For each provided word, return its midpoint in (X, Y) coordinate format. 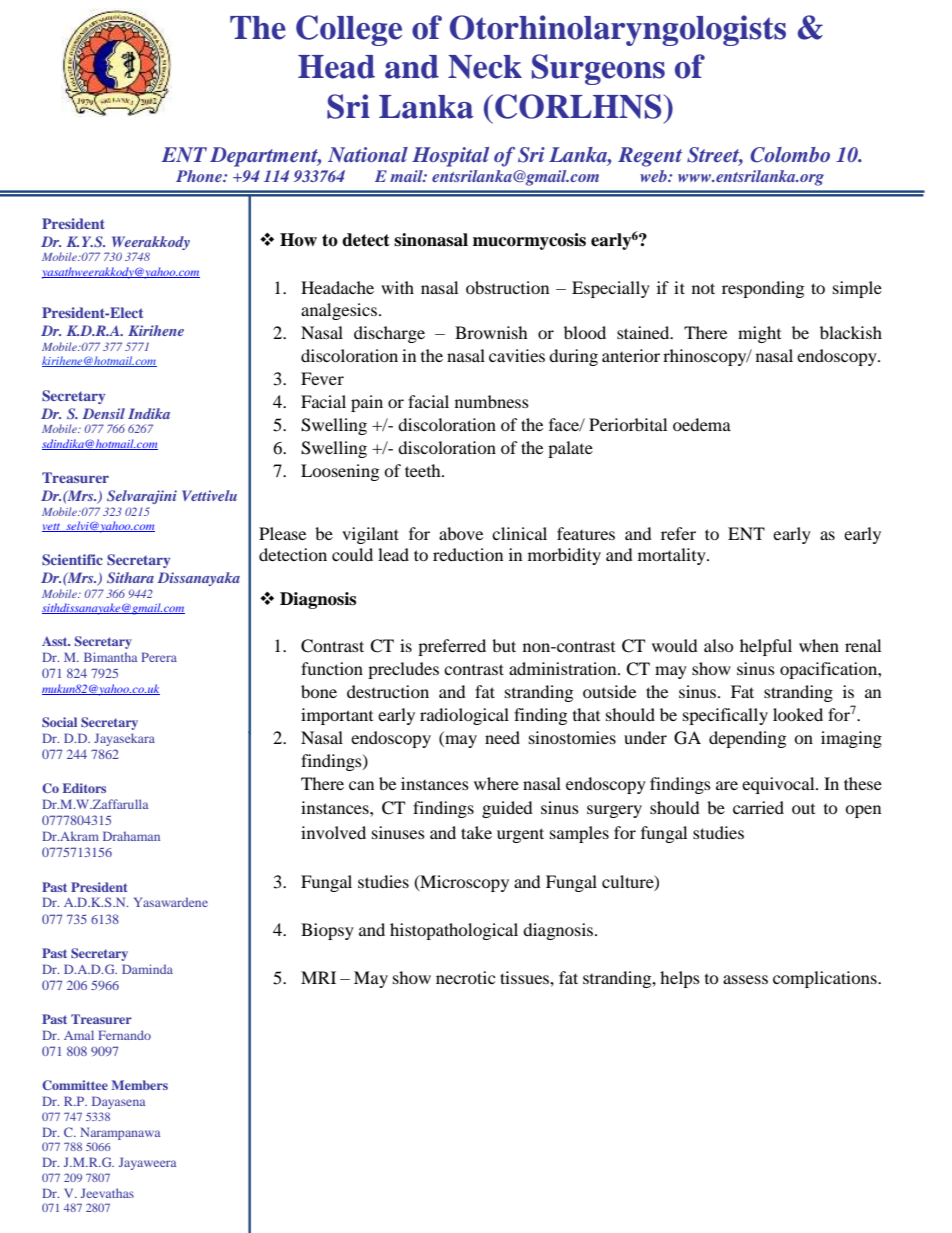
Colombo (790, 155)
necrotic (465, 977)
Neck (485, 67)
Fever (322, 378)
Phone (200, 176)
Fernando (124, 1035)
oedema (702, 424)
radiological (464, 716)
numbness (492, 401)
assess (745, 979)
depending (747, 739)
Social (59, 722)
